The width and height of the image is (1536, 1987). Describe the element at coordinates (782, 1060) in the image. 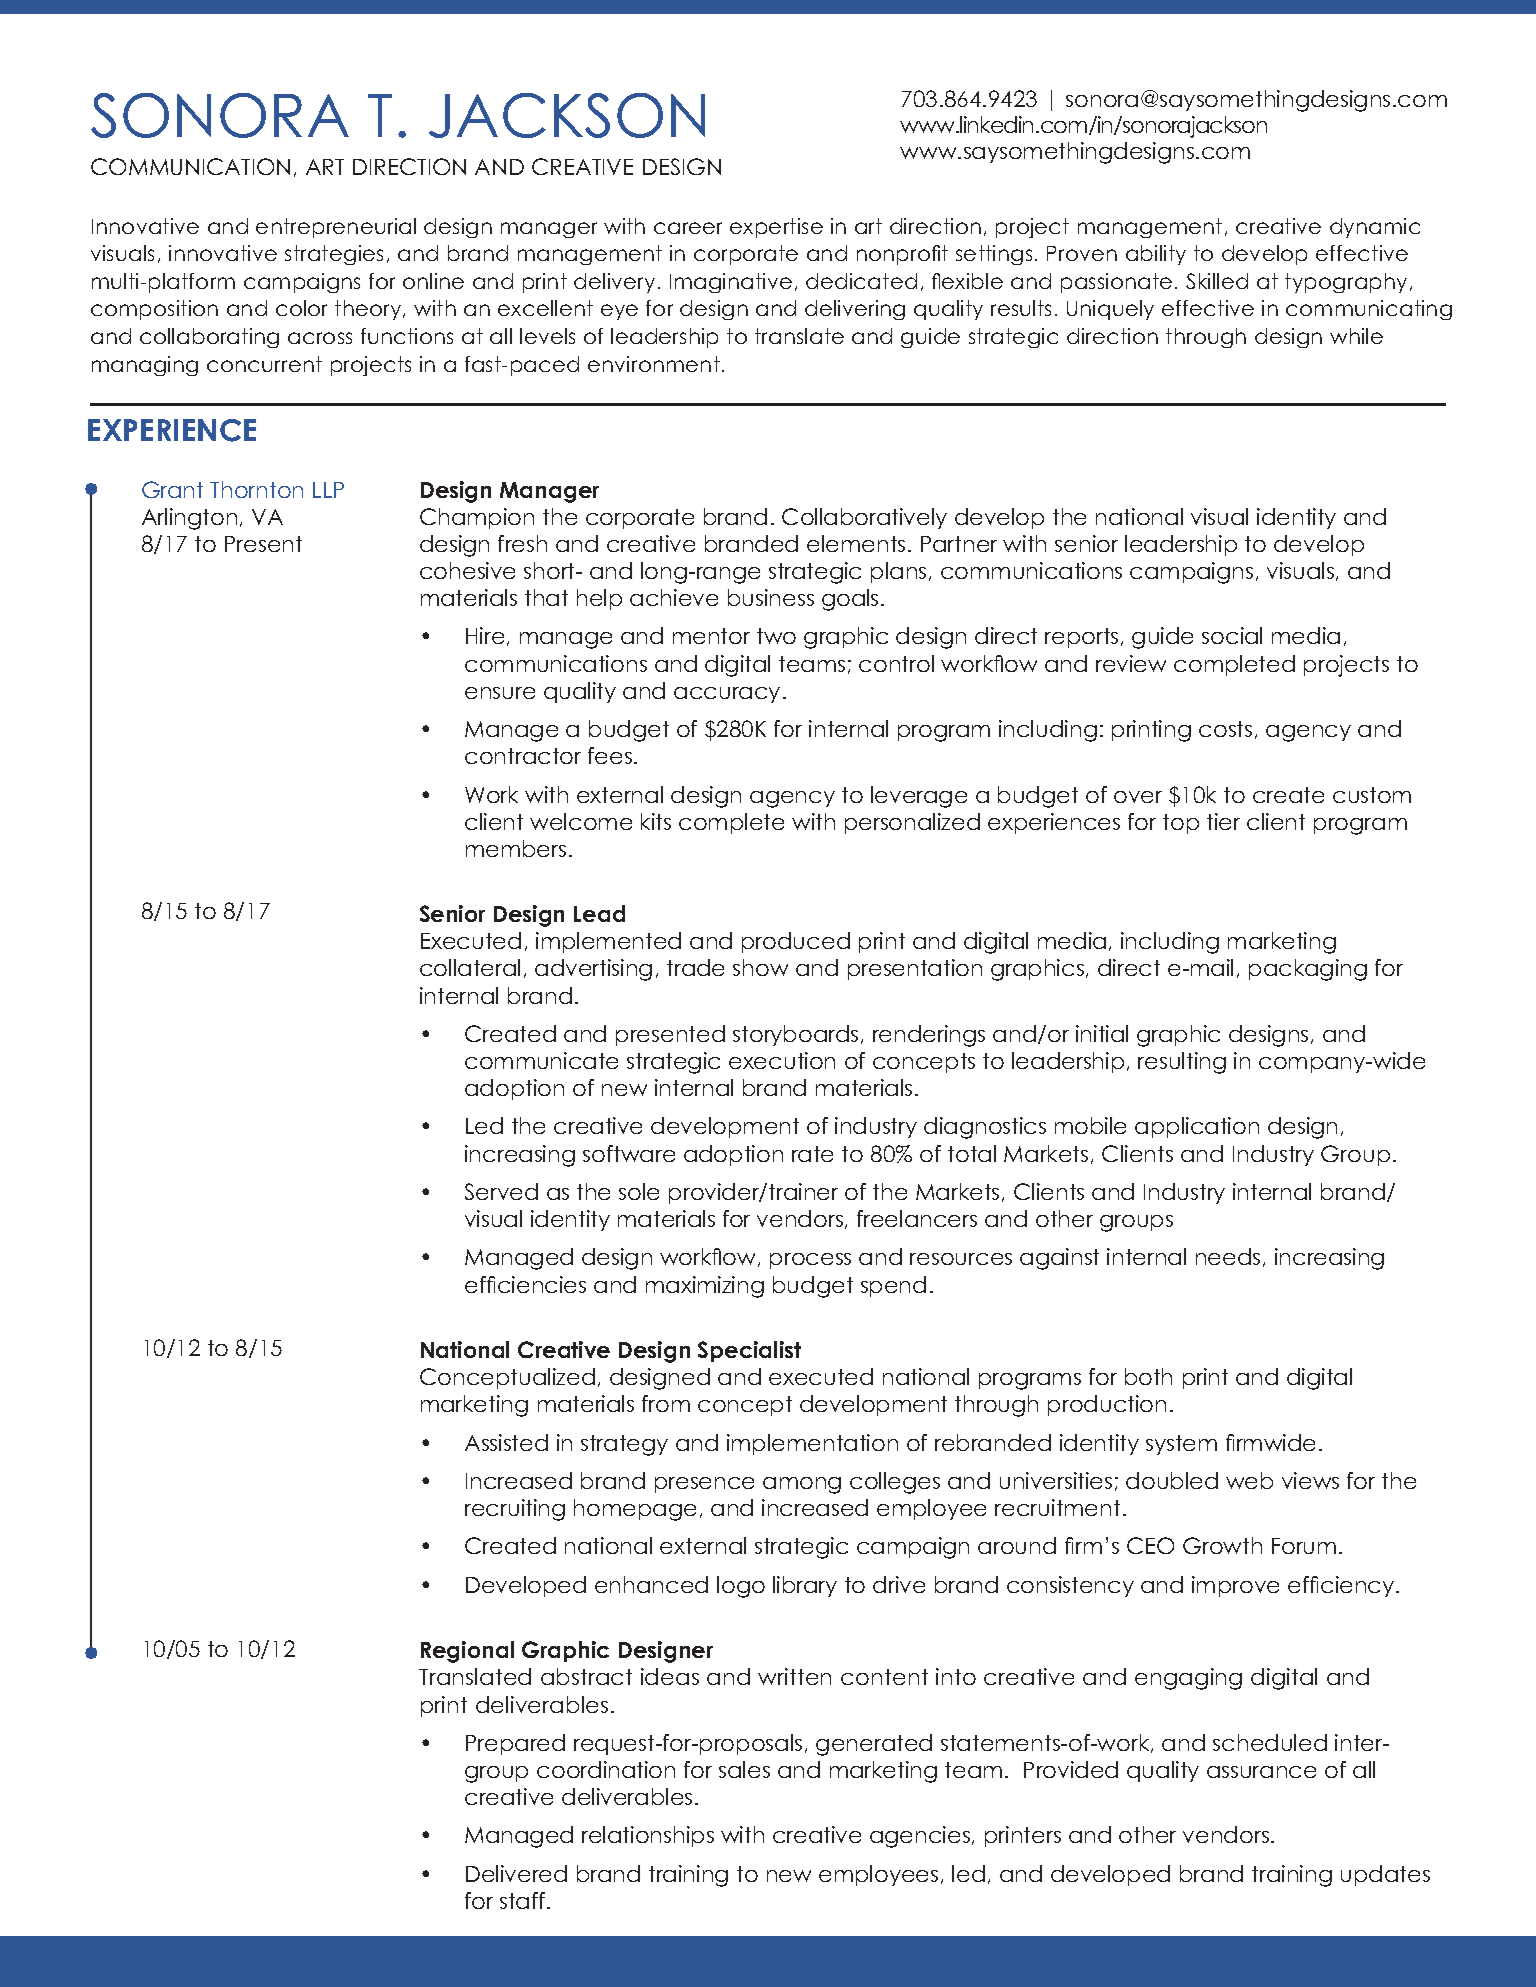

I see `execution` at that location.
